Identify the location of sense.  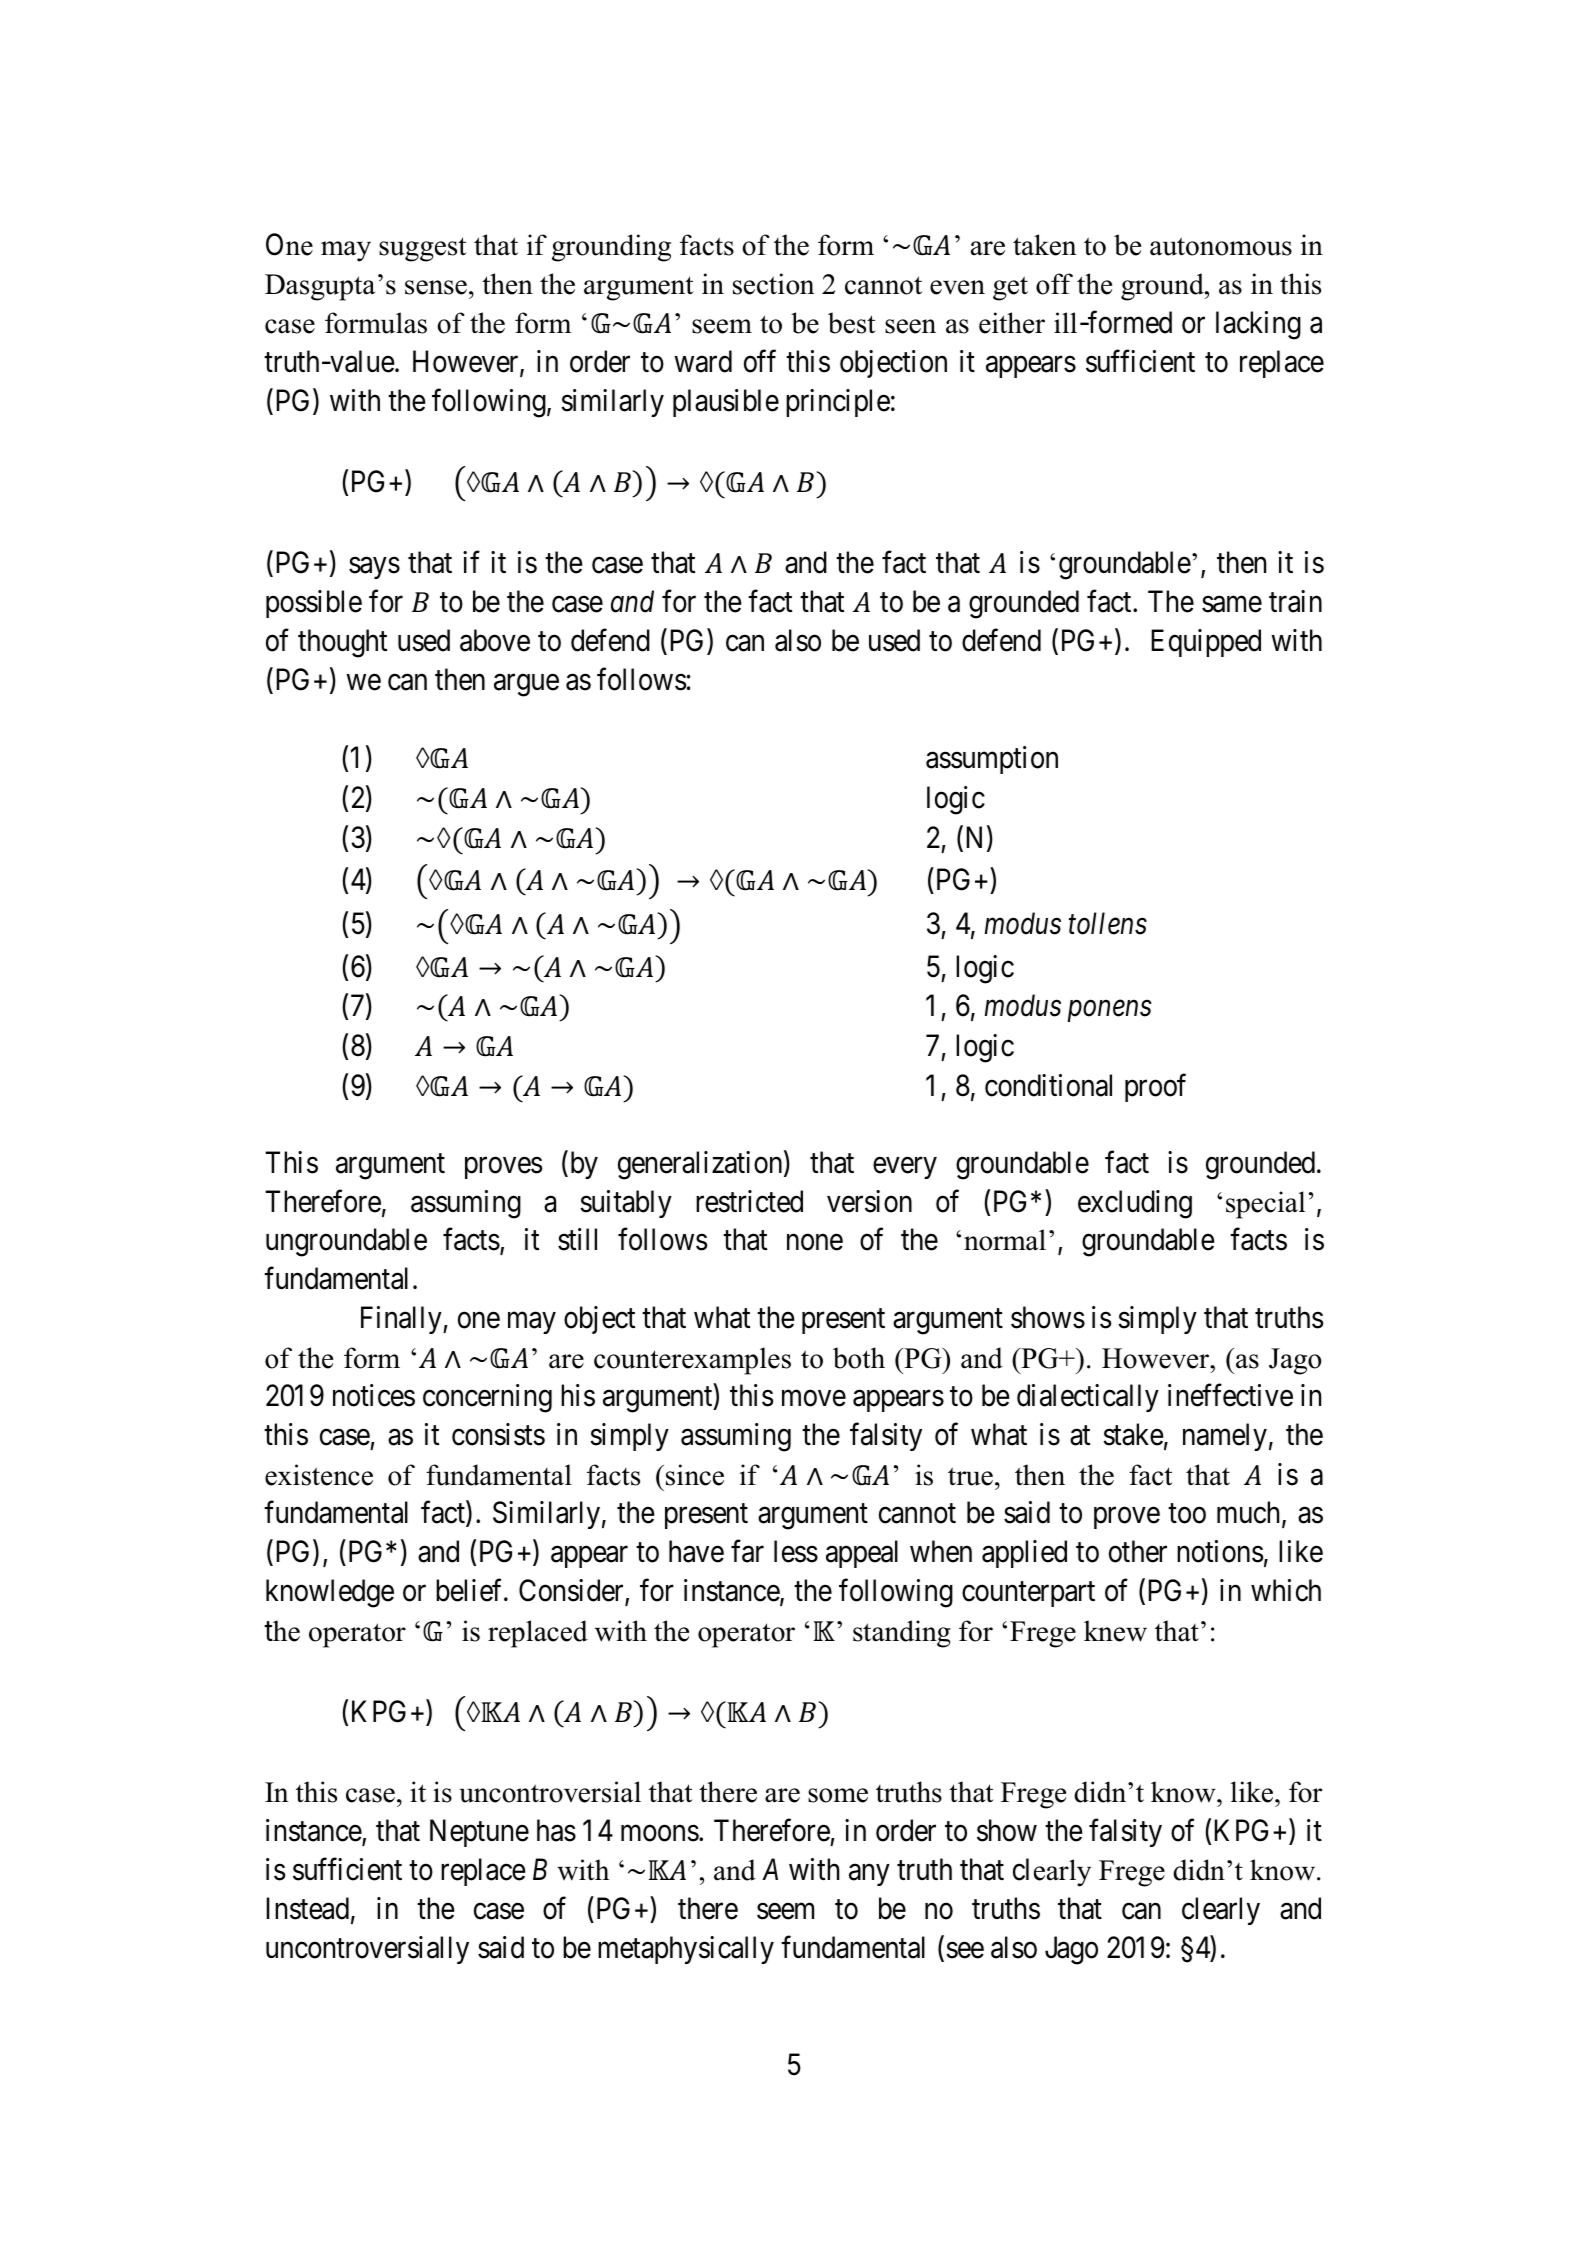
(436, 287).
